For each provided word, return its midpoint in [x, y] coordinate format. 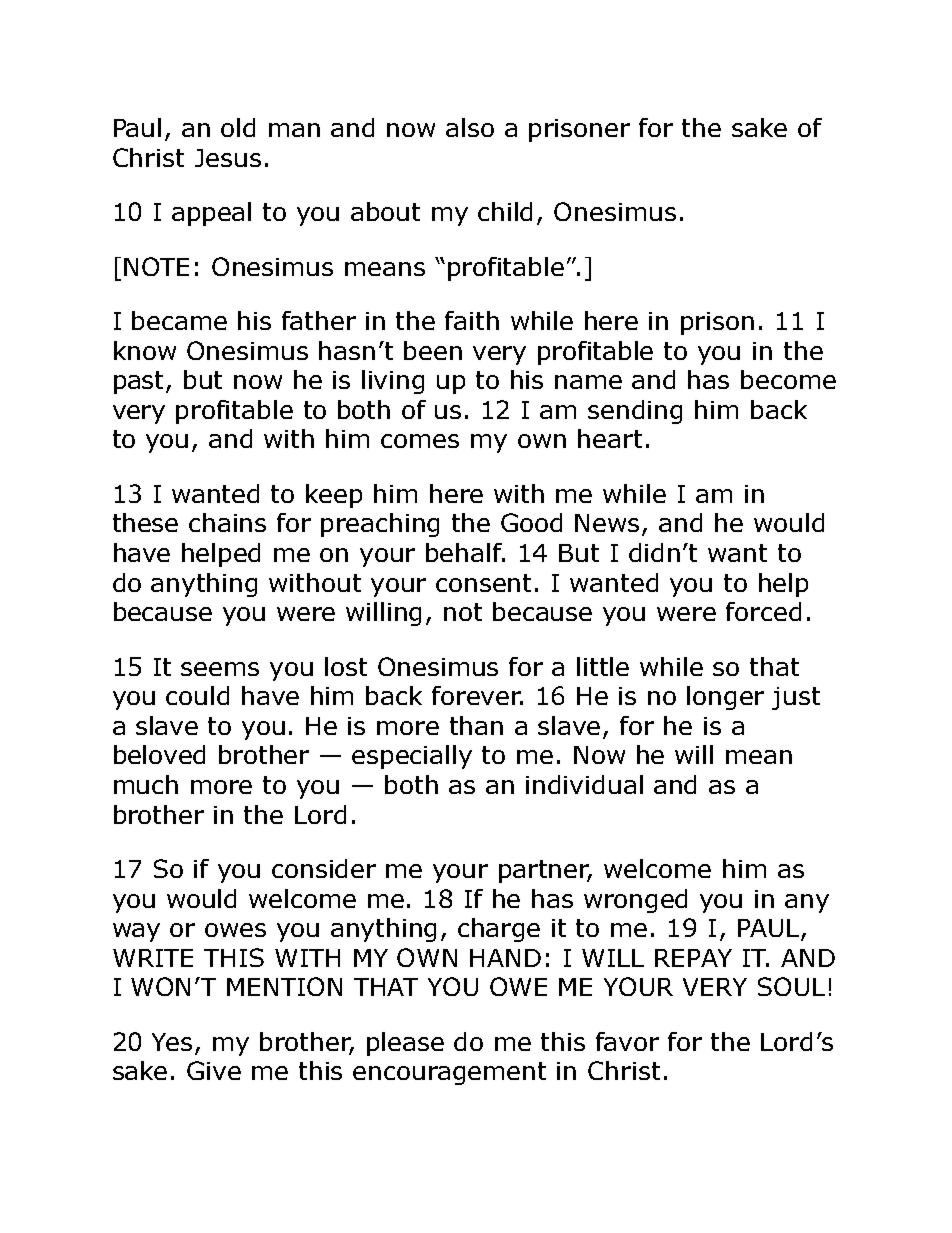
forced [763, 611]
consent [483, 583]
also [470, 127]
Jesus [228, 158]
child [505, 211]
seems [220, 669]
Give [214, 1070]
